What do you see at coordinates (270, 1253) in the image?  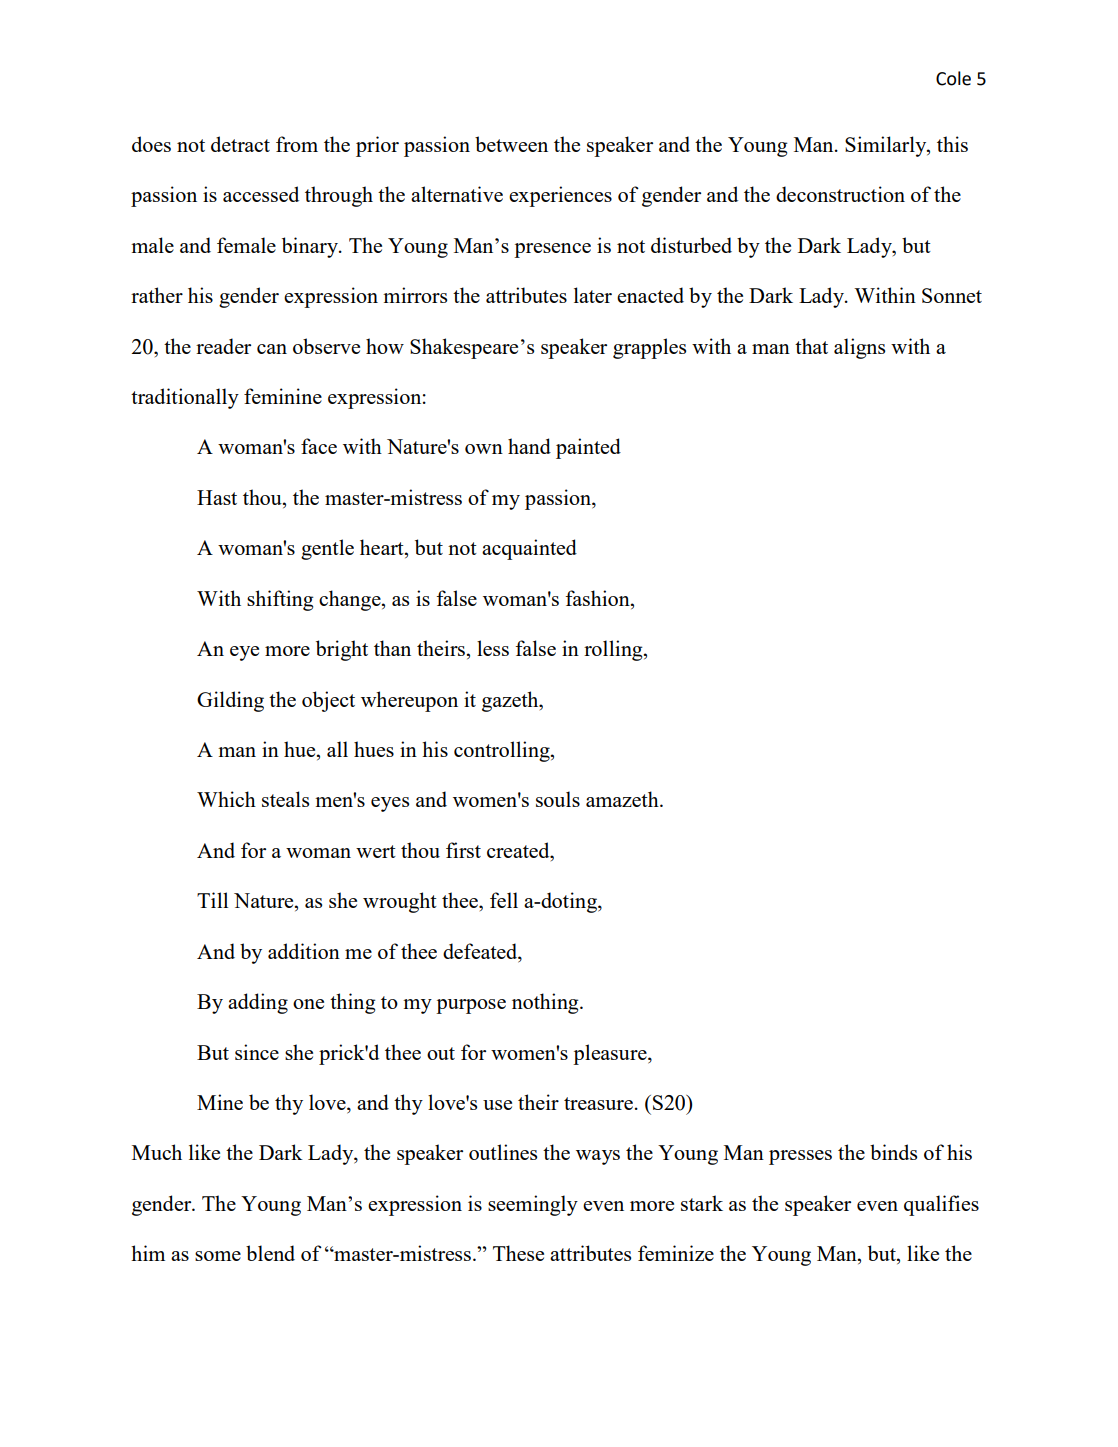 I see `blend` at bounding box center [270, 1253].
